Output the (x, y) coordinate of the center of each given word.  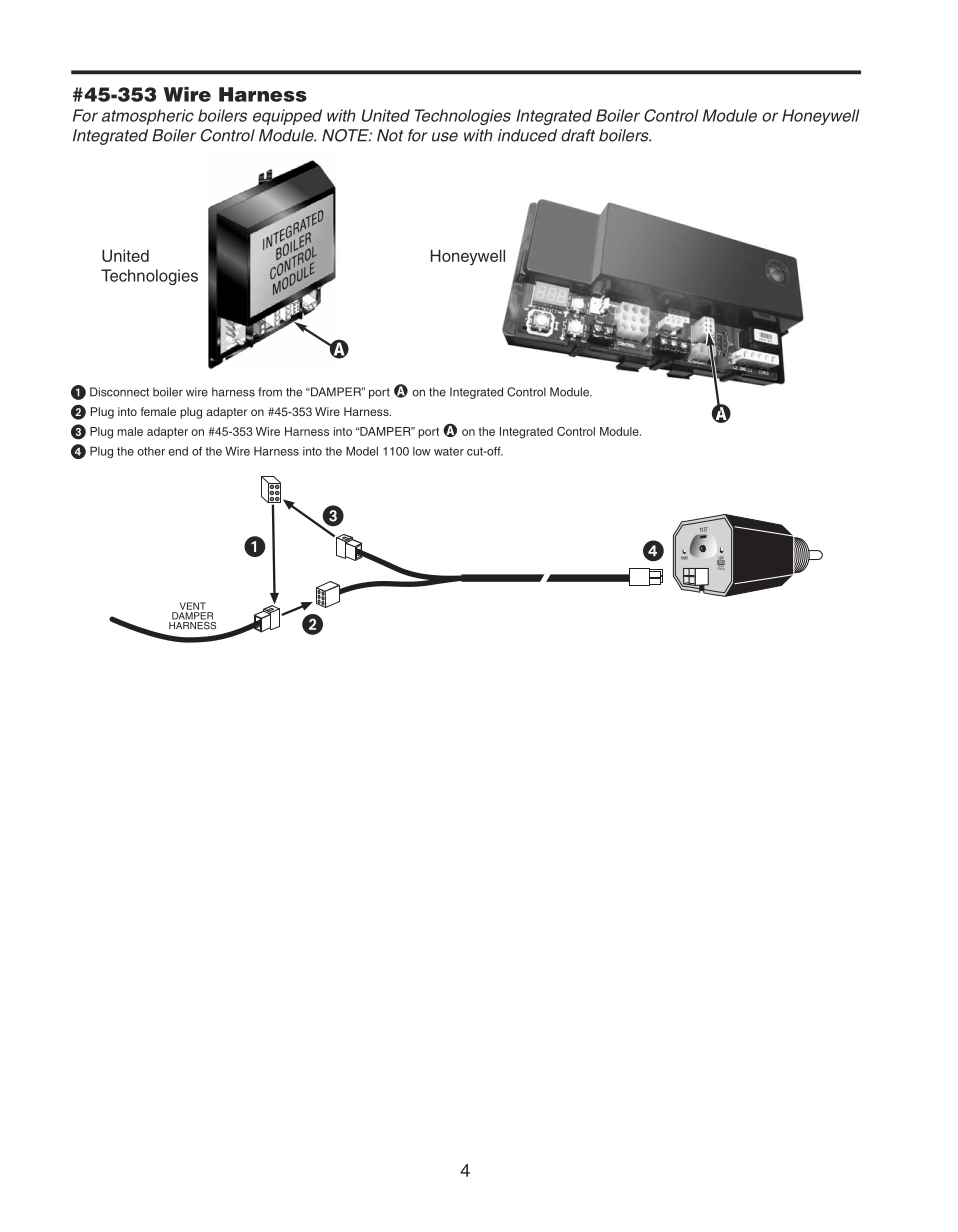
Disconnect (119, 392)
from (270, 392)
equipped (287, 117)
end (178, 451)
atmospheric (148, 117)
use (445, 137)
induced (527, 135)
